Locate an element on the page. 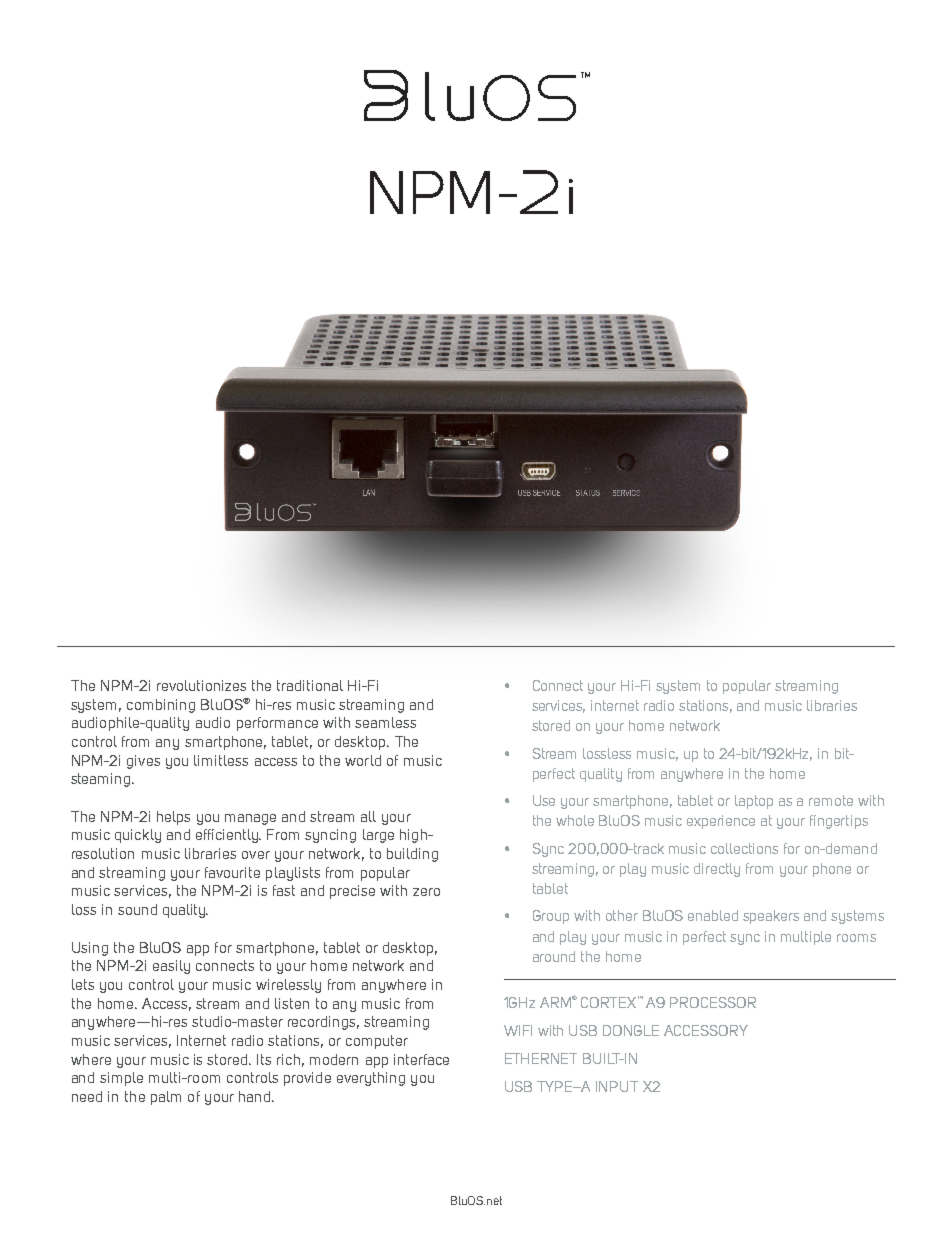 This page has height=1233, width=952. sound is located at coordinates (137, 909).
